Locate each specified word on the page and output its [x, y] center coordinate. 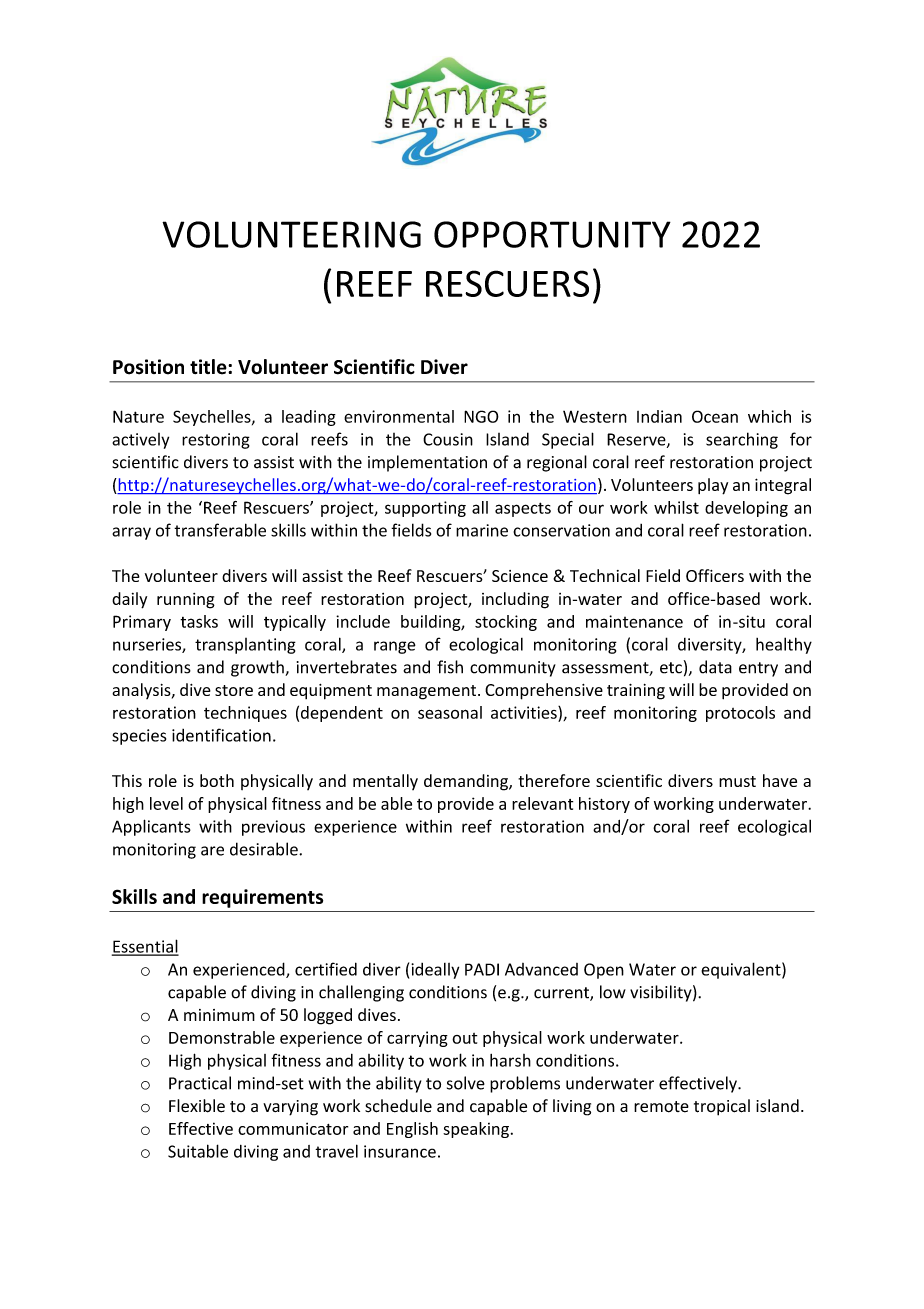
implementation [427, 463]
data [715, 667]
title [209, 367]
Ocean [715, 416]
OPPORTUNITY [552, 234]
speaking [476, 1130]
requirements [262, 898]
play [713, 486]
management [428, 692]
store [234, 690]
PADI [482, 969]
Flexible [197, 1106]
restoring [216, 441]
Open [604, 971]
